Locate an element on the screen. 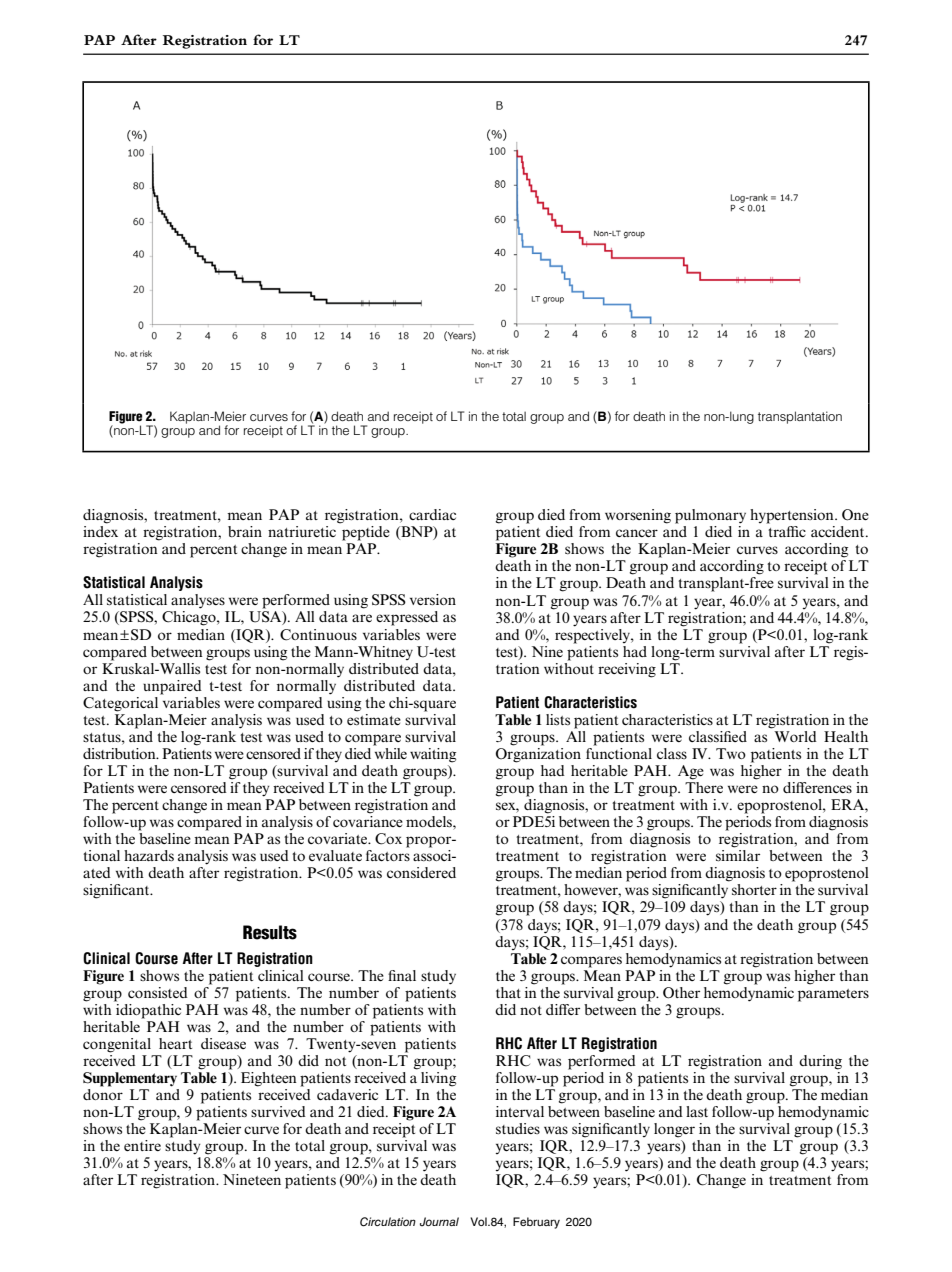 The image size is (952, 1272). that is located at coordinates (508, 992).
